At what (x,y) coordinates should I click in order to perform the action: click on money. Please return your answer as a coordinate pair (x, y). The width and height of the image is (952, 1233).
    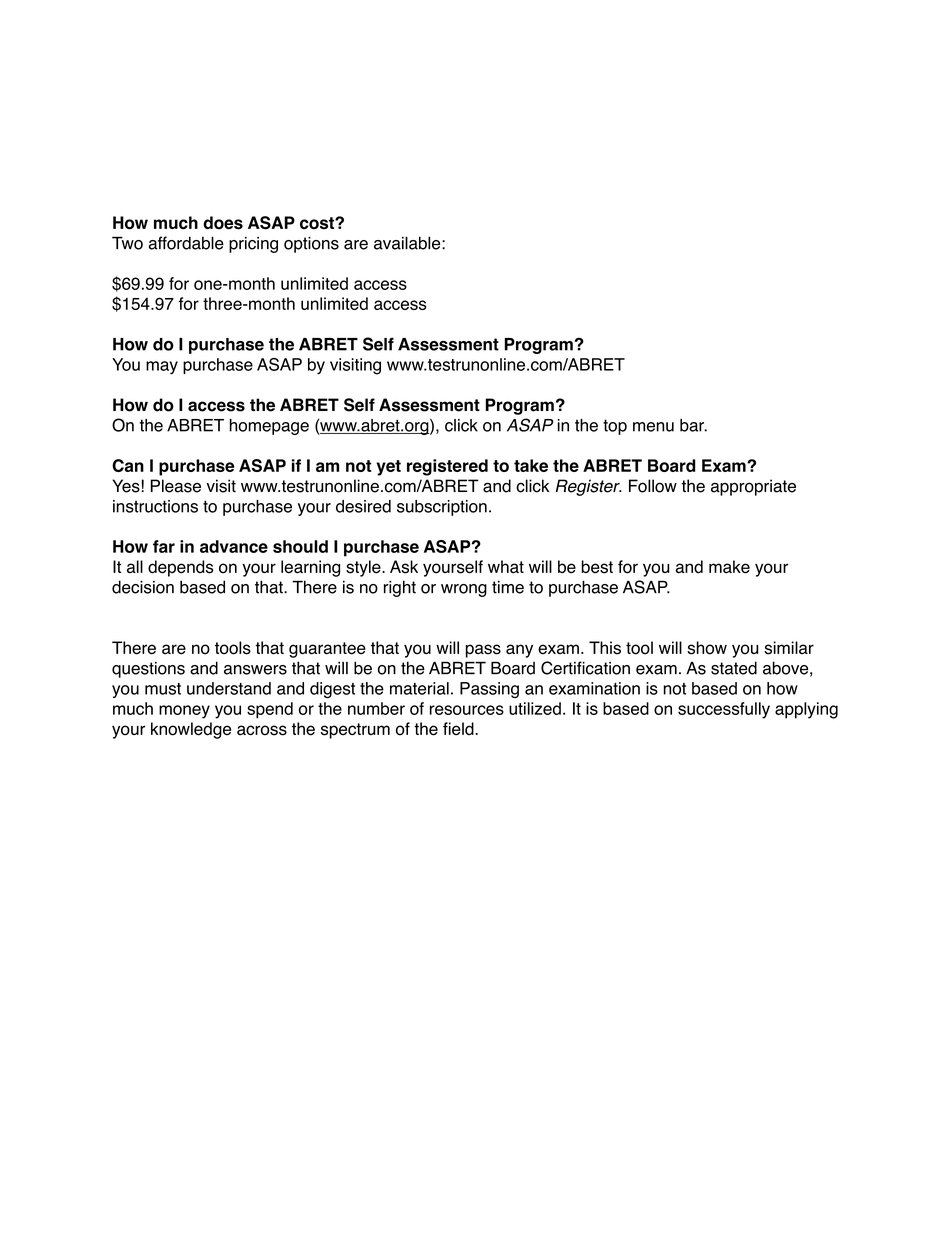
    Looking at the image, I should click on (184, 712).
